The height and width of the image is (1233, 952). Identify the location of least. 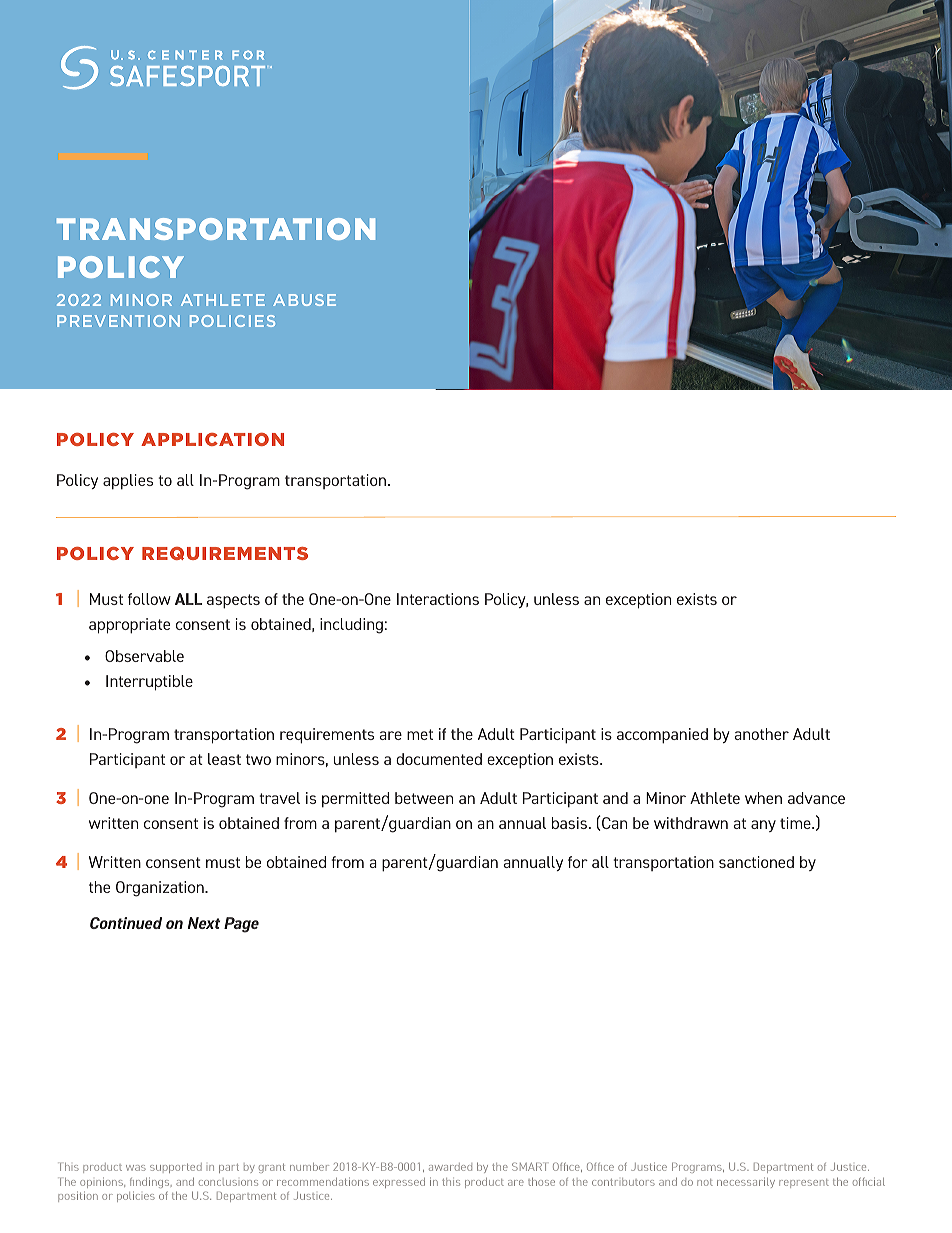
(224, 759).
